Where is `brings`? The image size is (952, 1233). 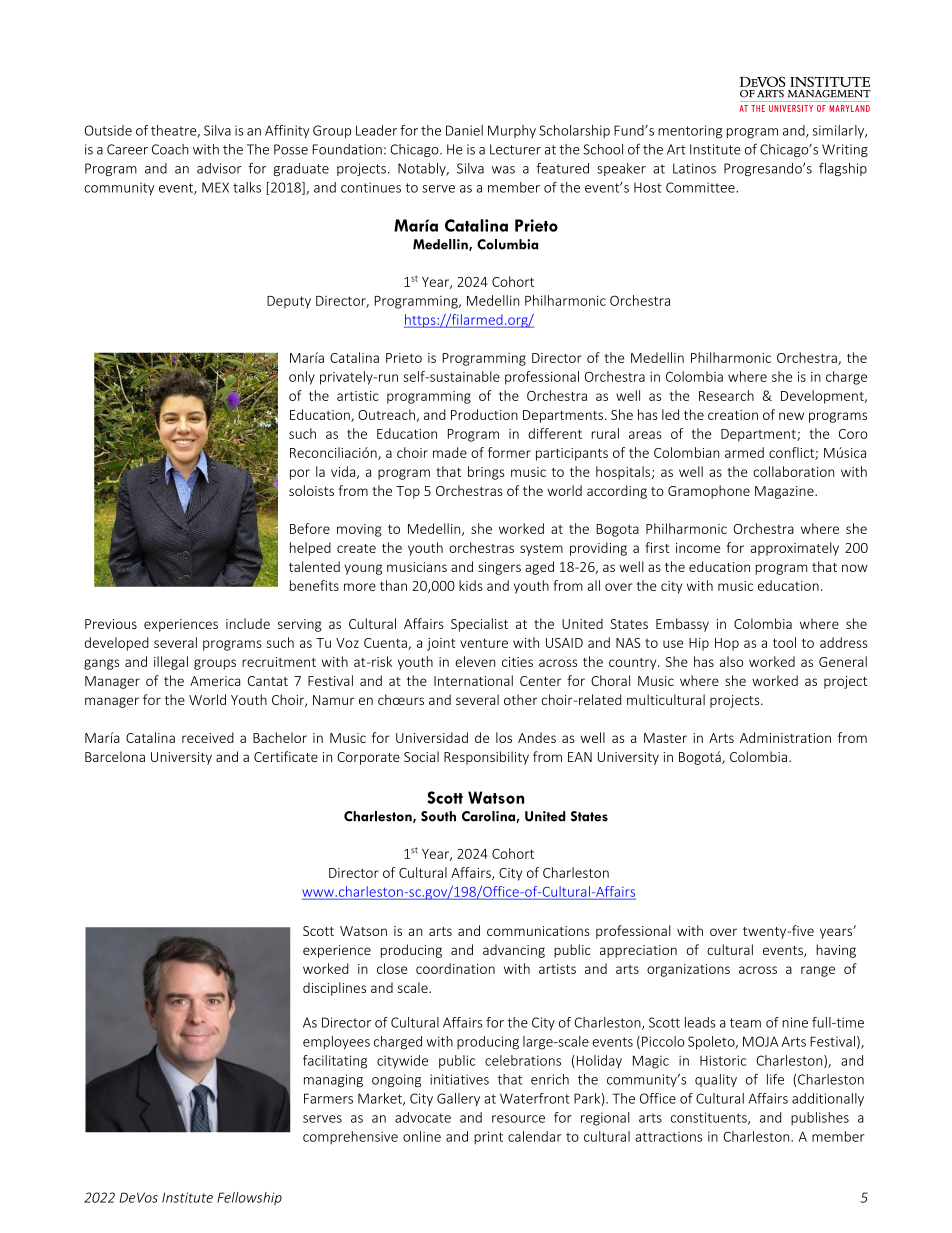
brings is located at coordinates (486, 473).
